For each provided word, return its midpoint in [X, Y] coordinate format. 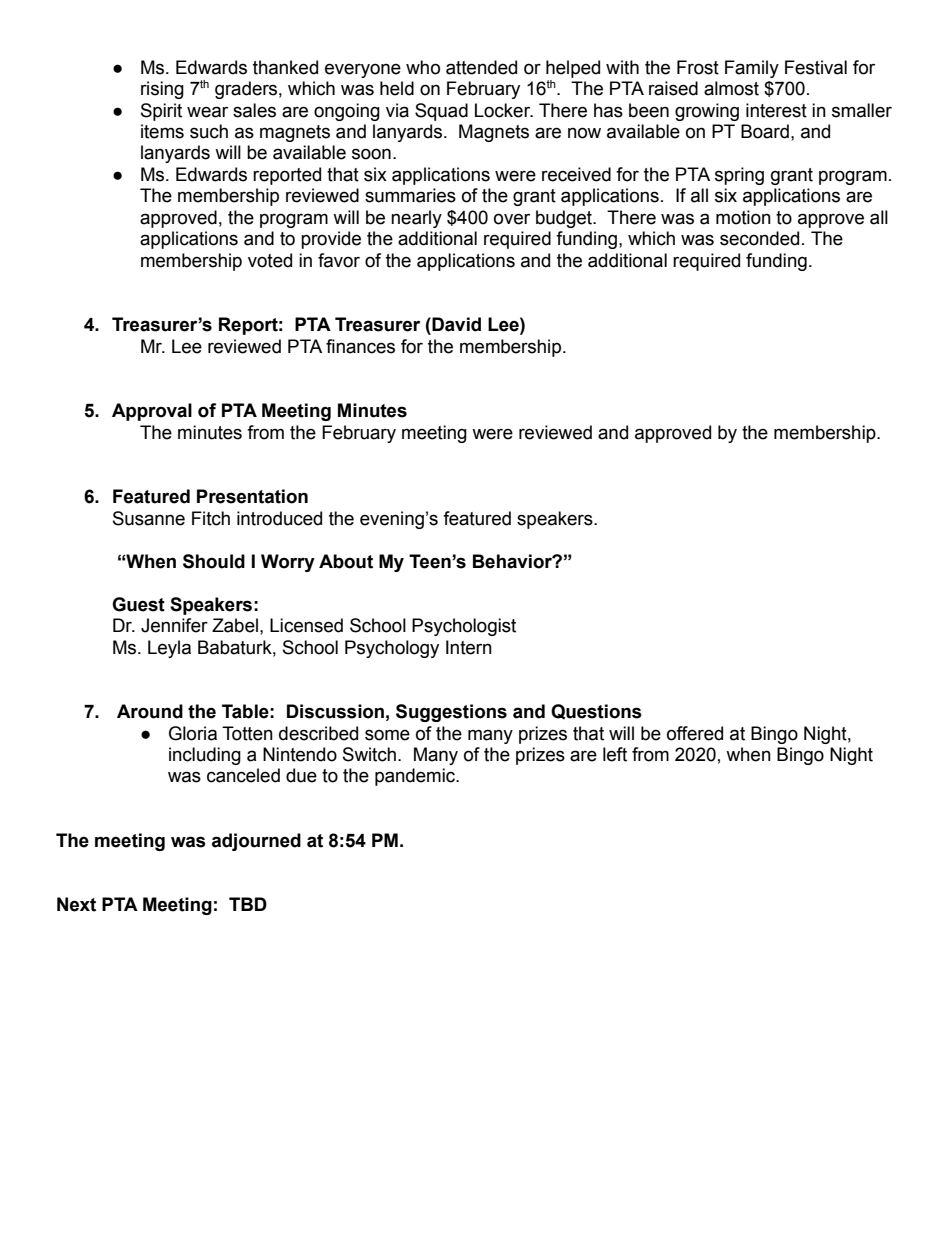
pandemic [416, 777]
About [346, 561]
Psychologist [464, 627]
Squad [441, 112]
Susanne [149, 518]
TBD [248, 904]
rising [162, 90]
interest [776, 110]
